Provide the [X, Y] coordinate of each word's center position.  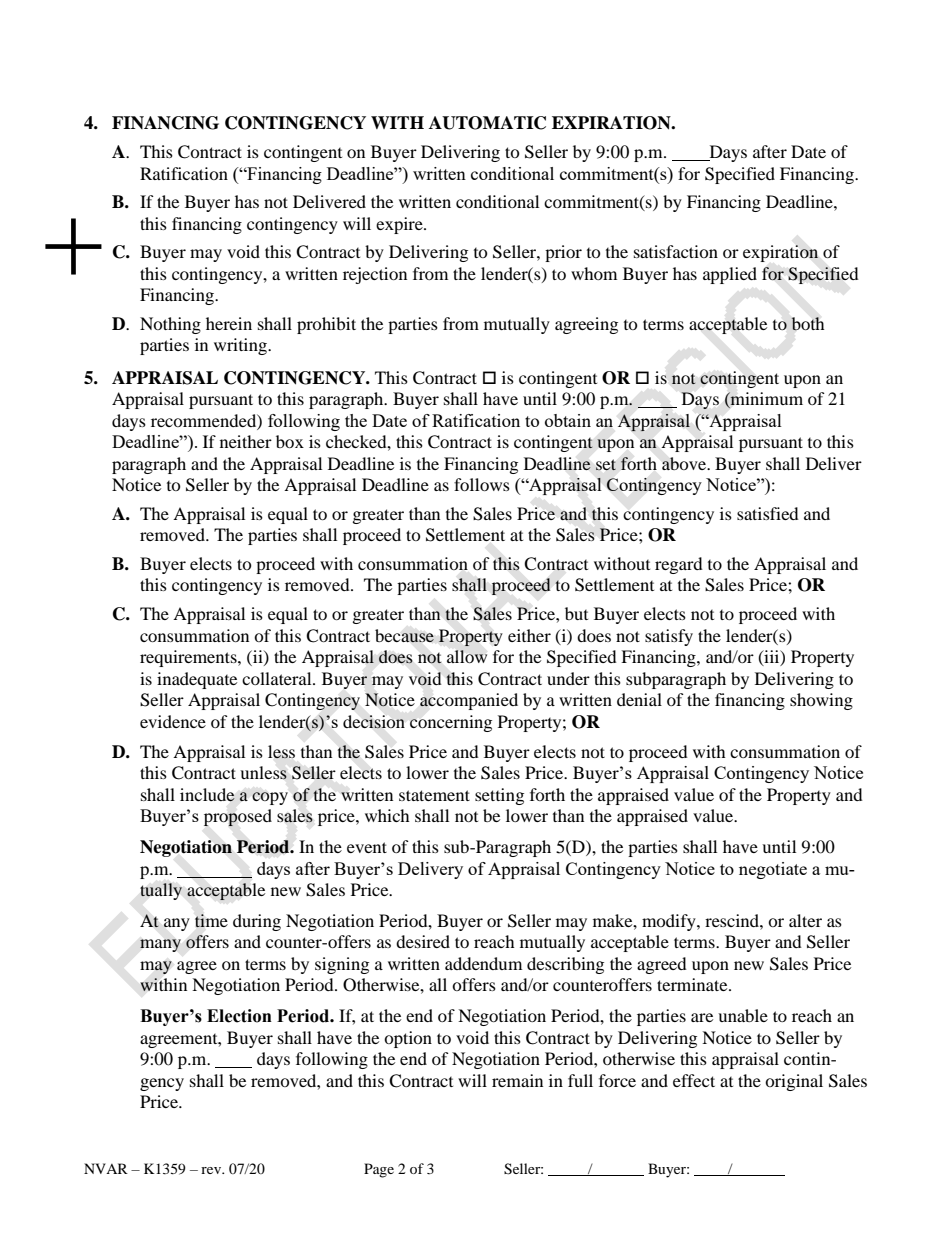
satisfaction [676, 251]
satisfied [768, 513]
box [290, 441]
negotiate [773, 870]
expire [400, 225]
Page [379, 1170]
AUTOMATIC [487, 123]
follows [482, 484]
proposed [238, 817]
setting [499, 796]
